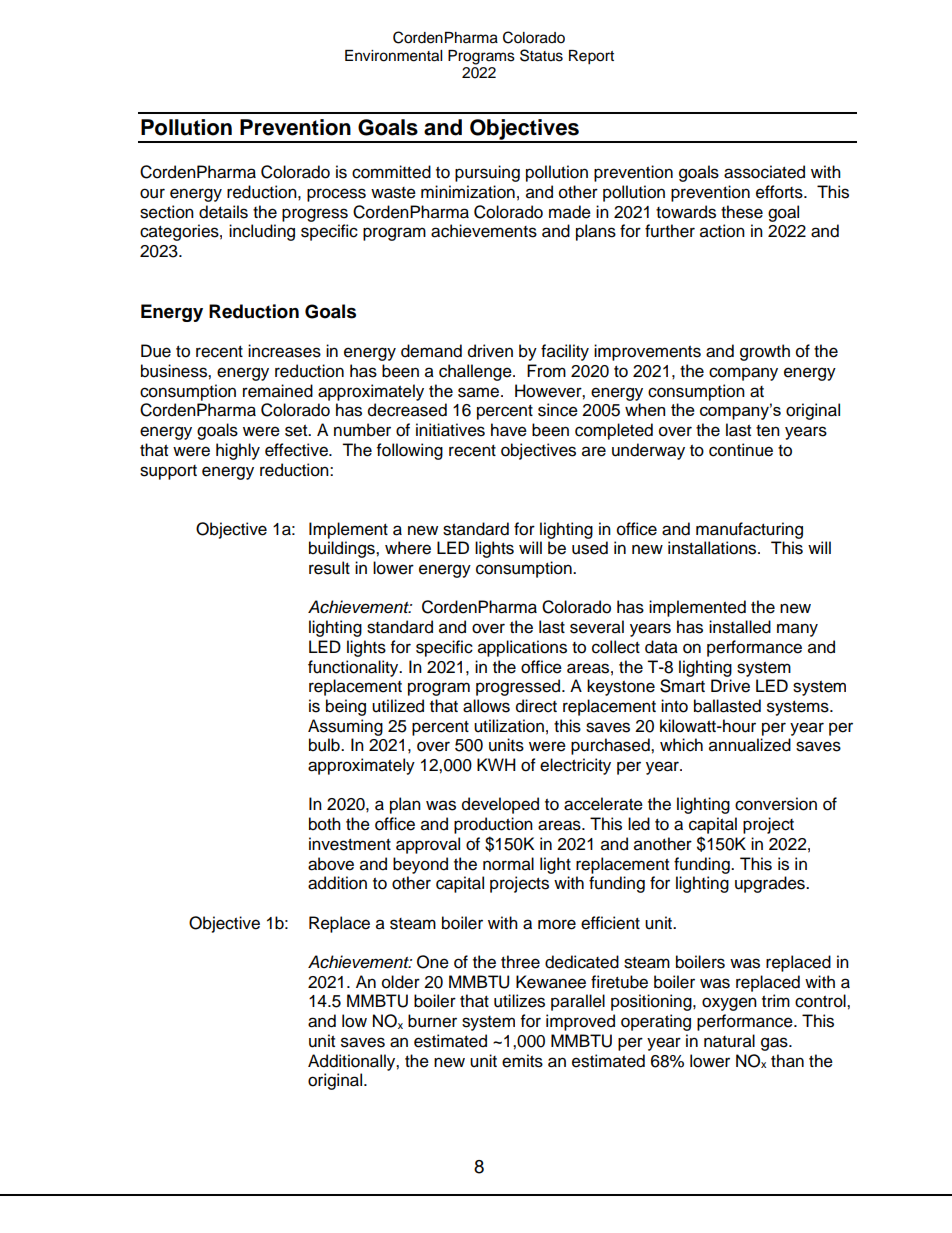 Image resolution: width=952 pixels, height=1233 pixels. I want to click on Status, so click(541, 55).
